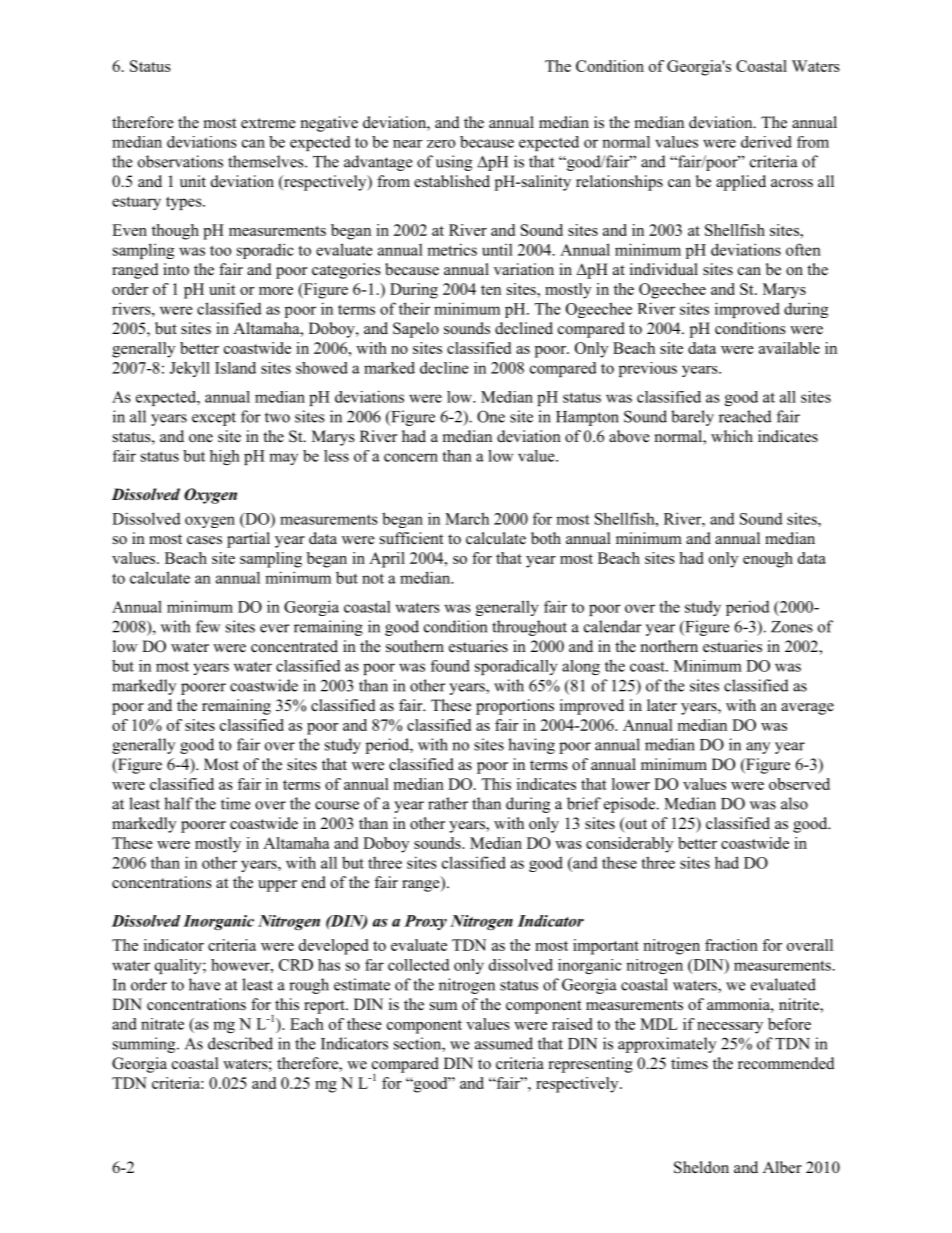 This screenshot has width=952, height=1233. I want to click on found, so click(450, 666).
